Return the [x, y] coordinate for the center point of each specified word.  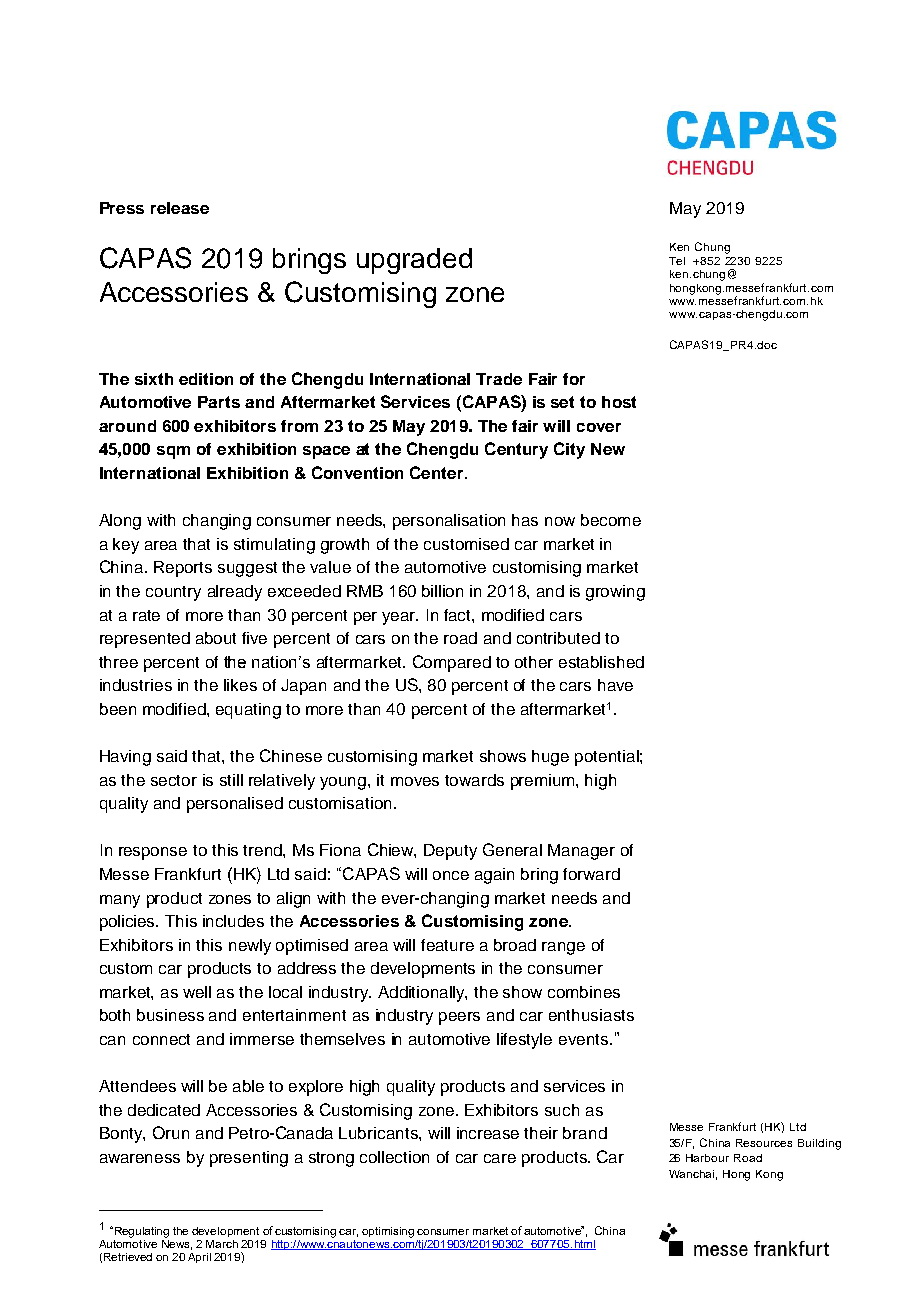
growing [615, 593]
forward [591, 874]
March [222, 1244]
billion [442, 591]
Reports [183, 569]
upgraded [414, 261]
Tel [677, 261]
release [180, 208]
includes [233, 921]
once [451, 875]
